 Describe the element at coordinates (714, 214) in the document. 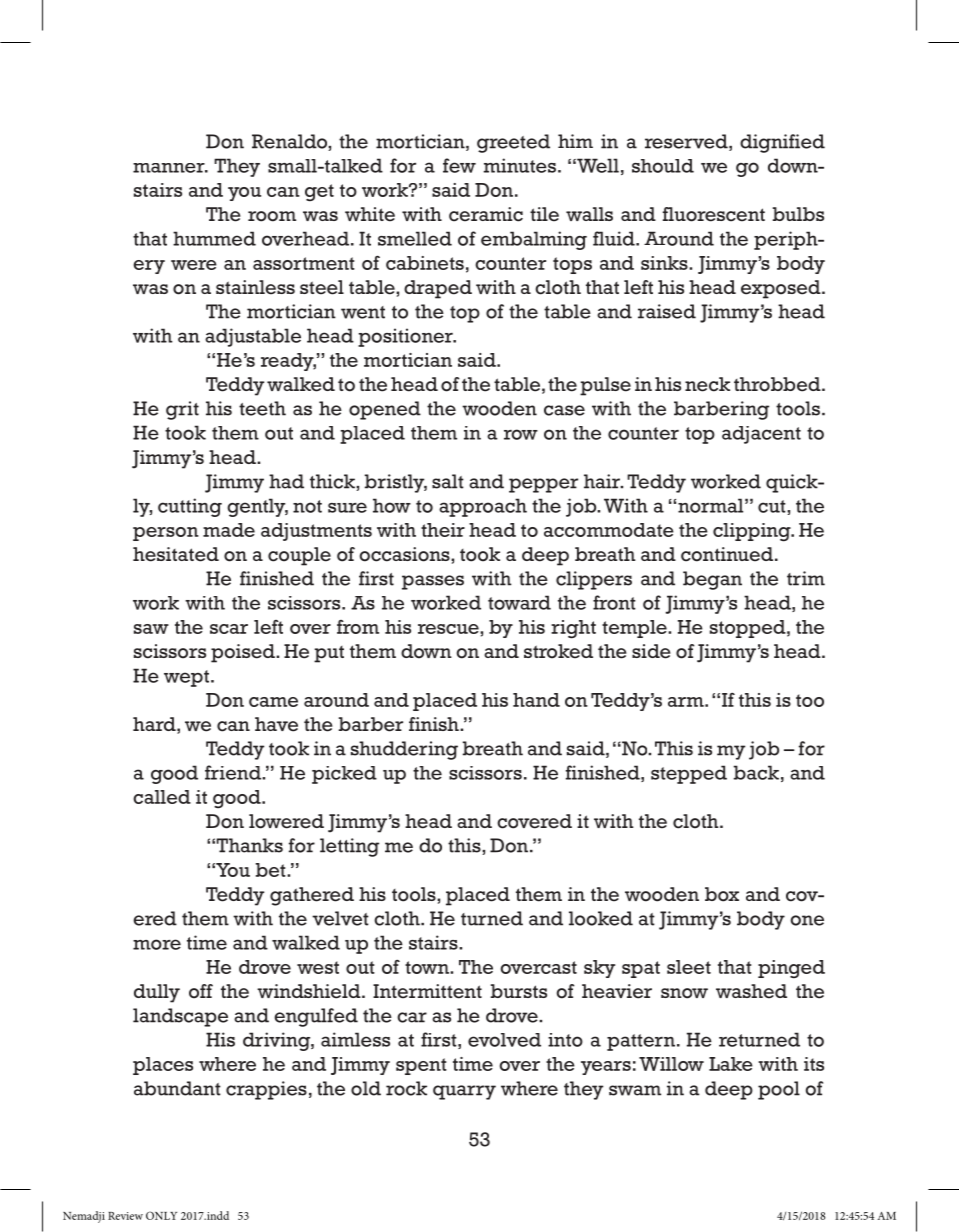

I see `fluorescent` at that location.
